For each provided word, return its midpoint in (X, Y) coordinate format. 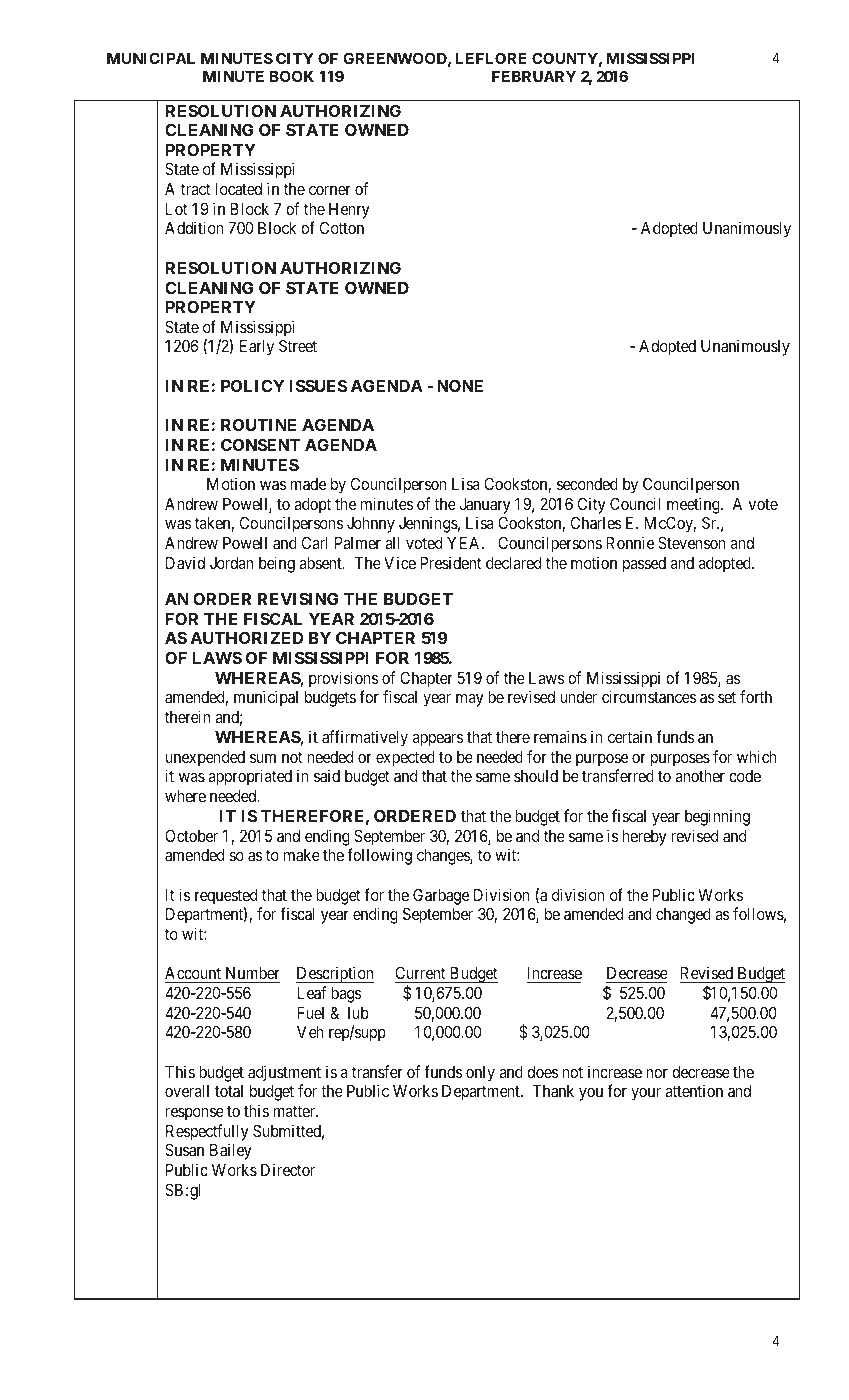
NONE (460, 385)
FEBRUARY (534, 76)
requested (226, 897)
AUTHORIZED (247, 637)
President (450, 562)
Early (257, 348)
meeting (694, 505)
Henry (349, 211)
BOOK (292, 76)
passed (644, 565)
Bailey (231, 1151)
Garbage (441, 896)
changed (683, 916)
